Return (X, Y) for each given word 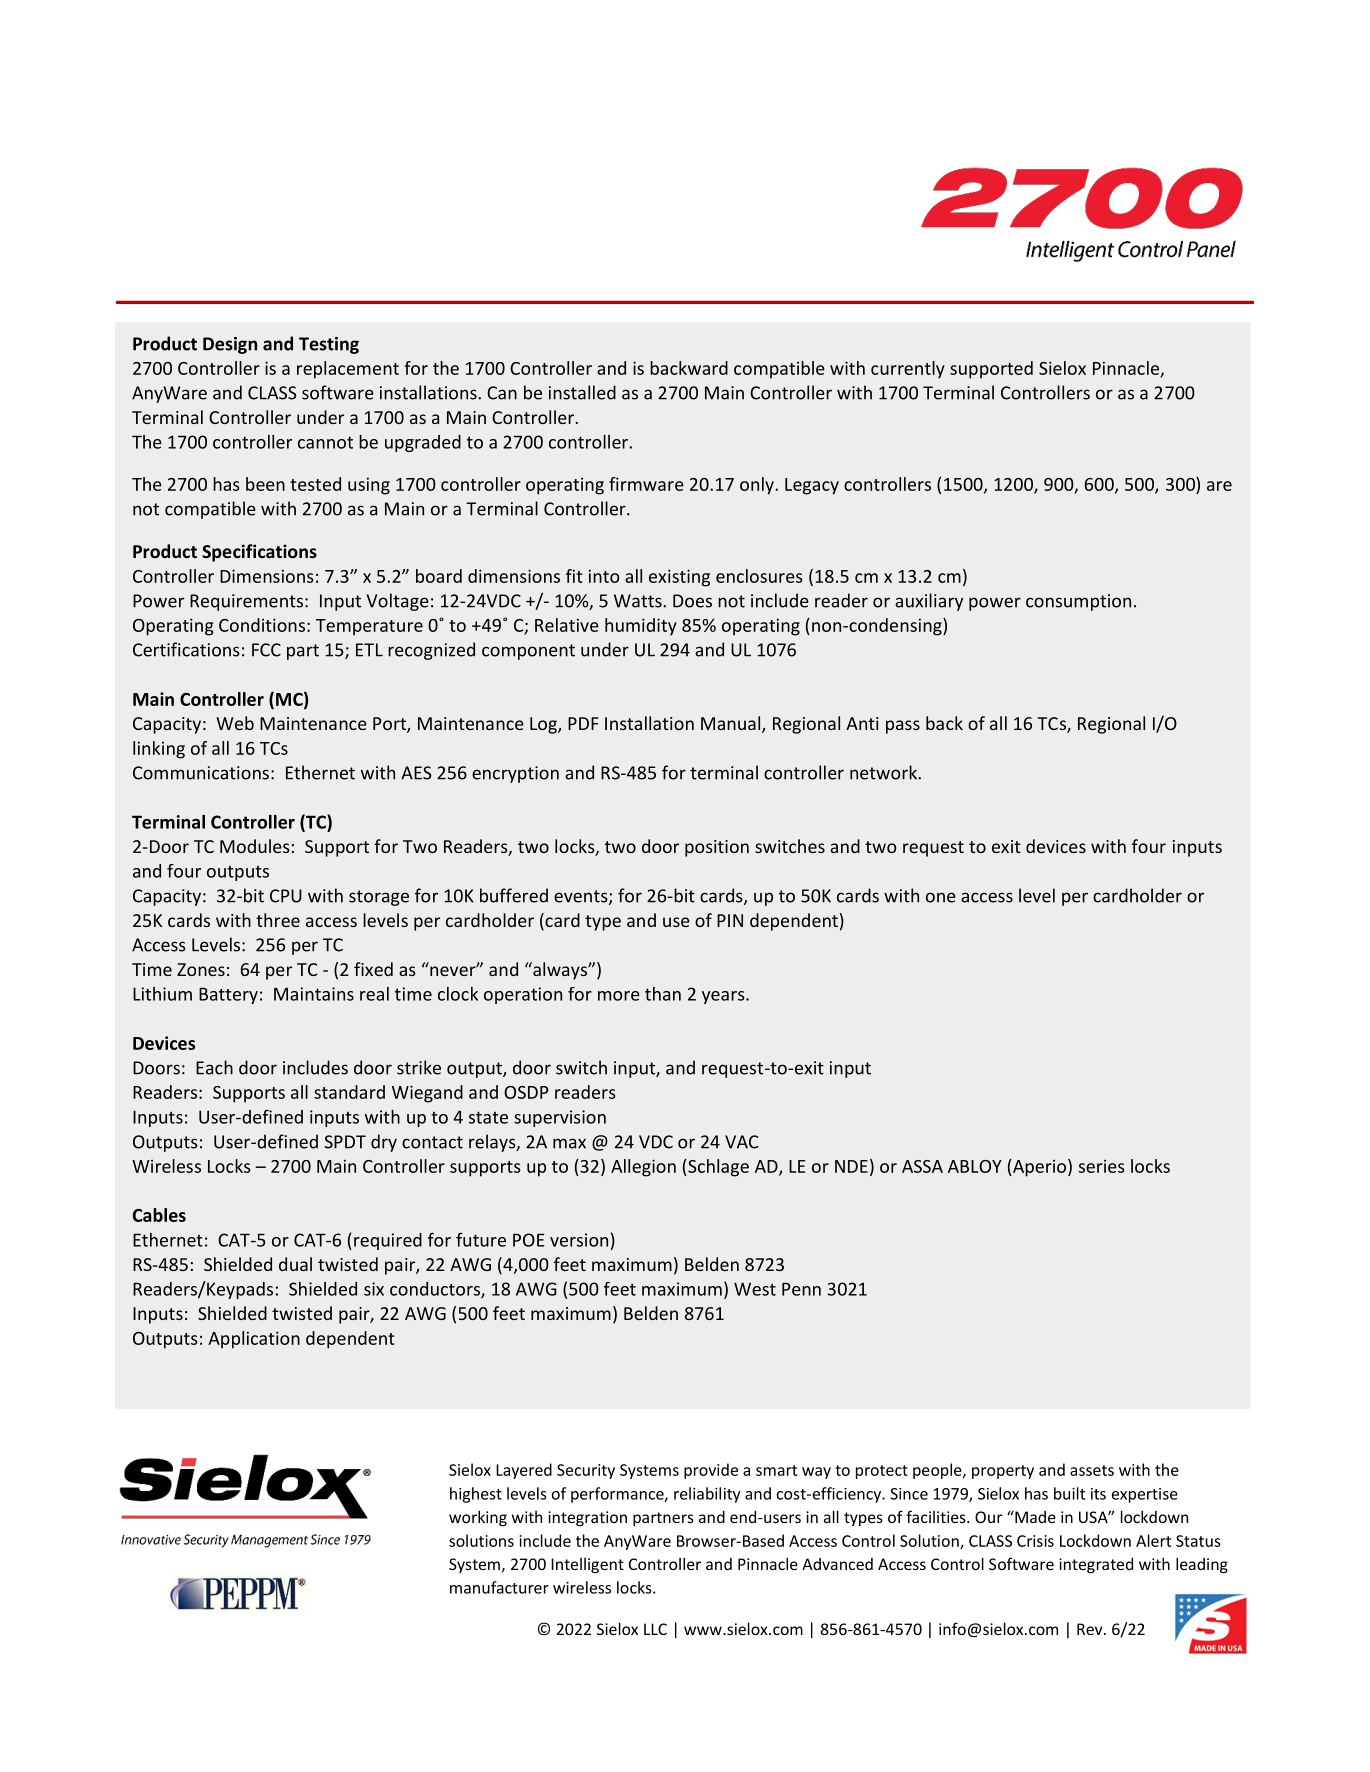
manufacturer (499, 1587)
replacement (348, 370)
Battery (228, 995)
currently (908, 370)
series (1102, 1166)
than (663, 994)
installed (582, 392)
